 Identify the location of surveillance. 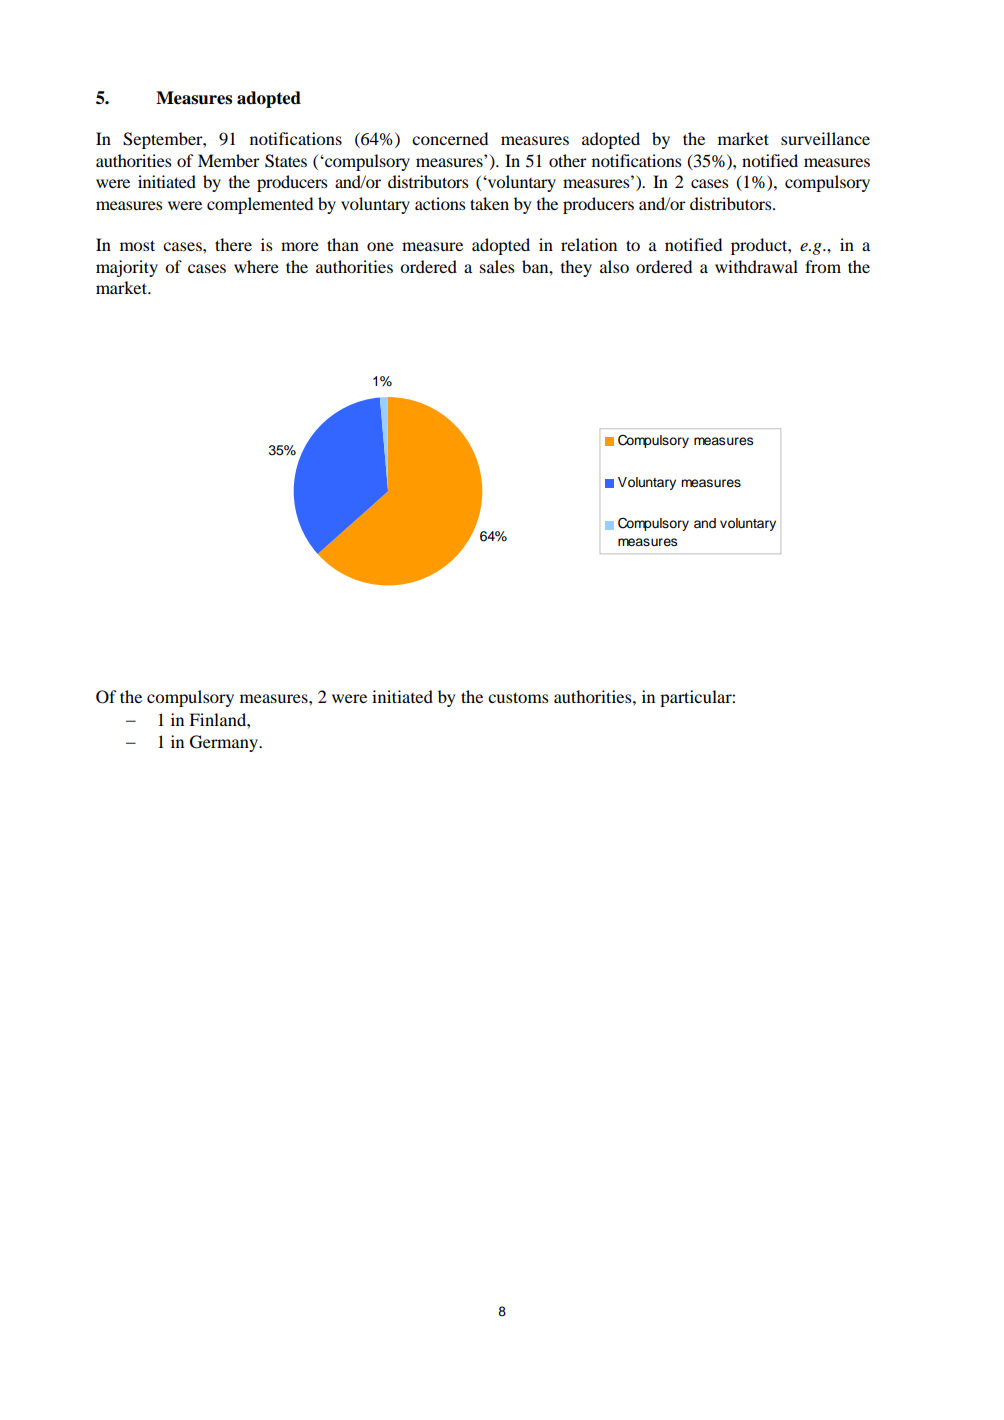
(825, 138).
